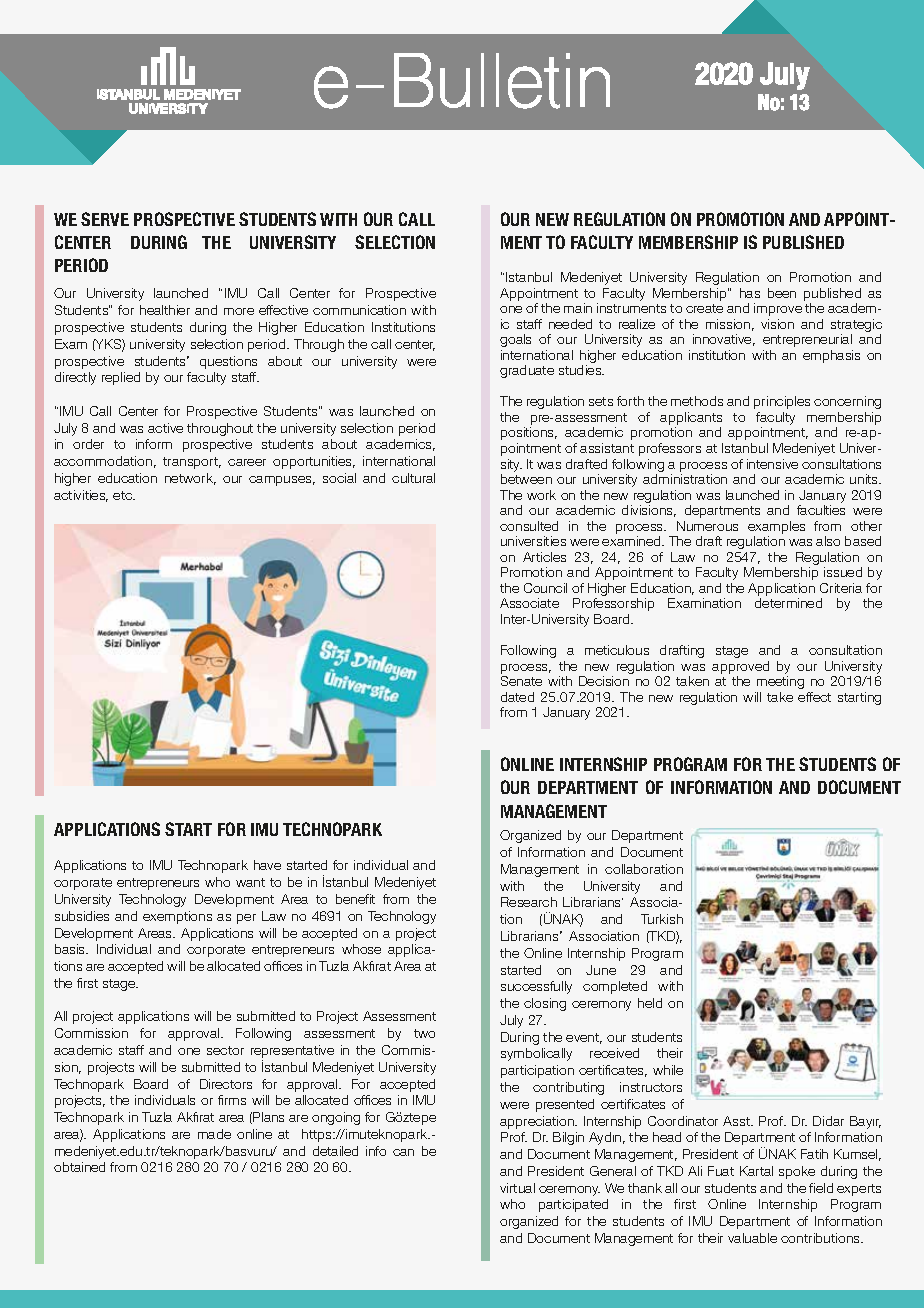 This image has width=924, height=1308. Describe the element at coordinates (105, 219) in the image. I see `SERVE` at that location.
